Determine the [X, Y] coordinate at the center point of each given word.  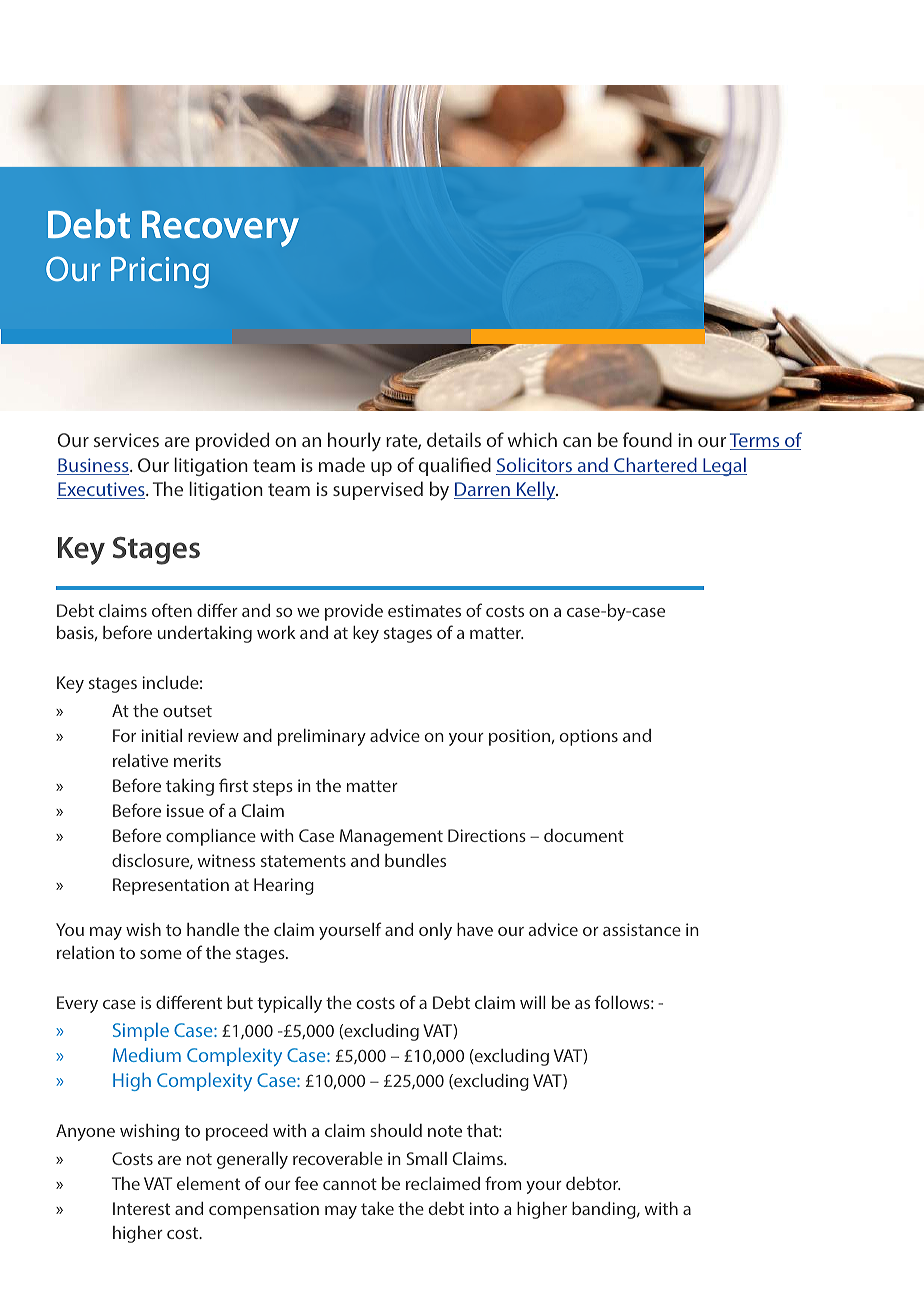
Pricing [160, 273]
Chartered [655, 466]
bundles [415, 860]
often [172, 610]
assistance [642, 929]
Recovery [220, 228]
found [647, 439]
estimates [424, 610]
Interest [141, 1208]
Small [427, 1158]
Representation [171, 886]
